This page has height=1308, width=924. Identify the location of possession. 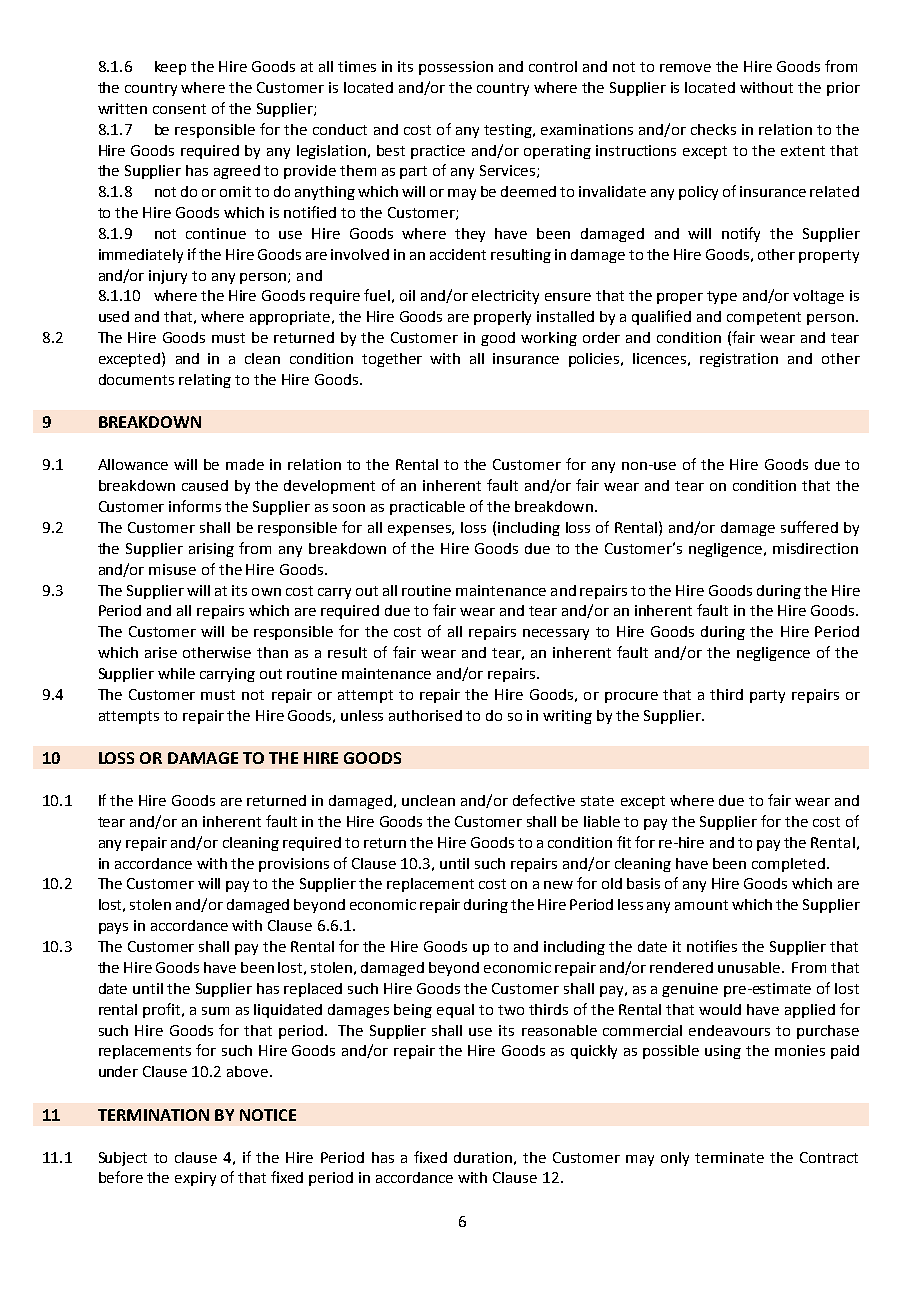
(456, 68).
